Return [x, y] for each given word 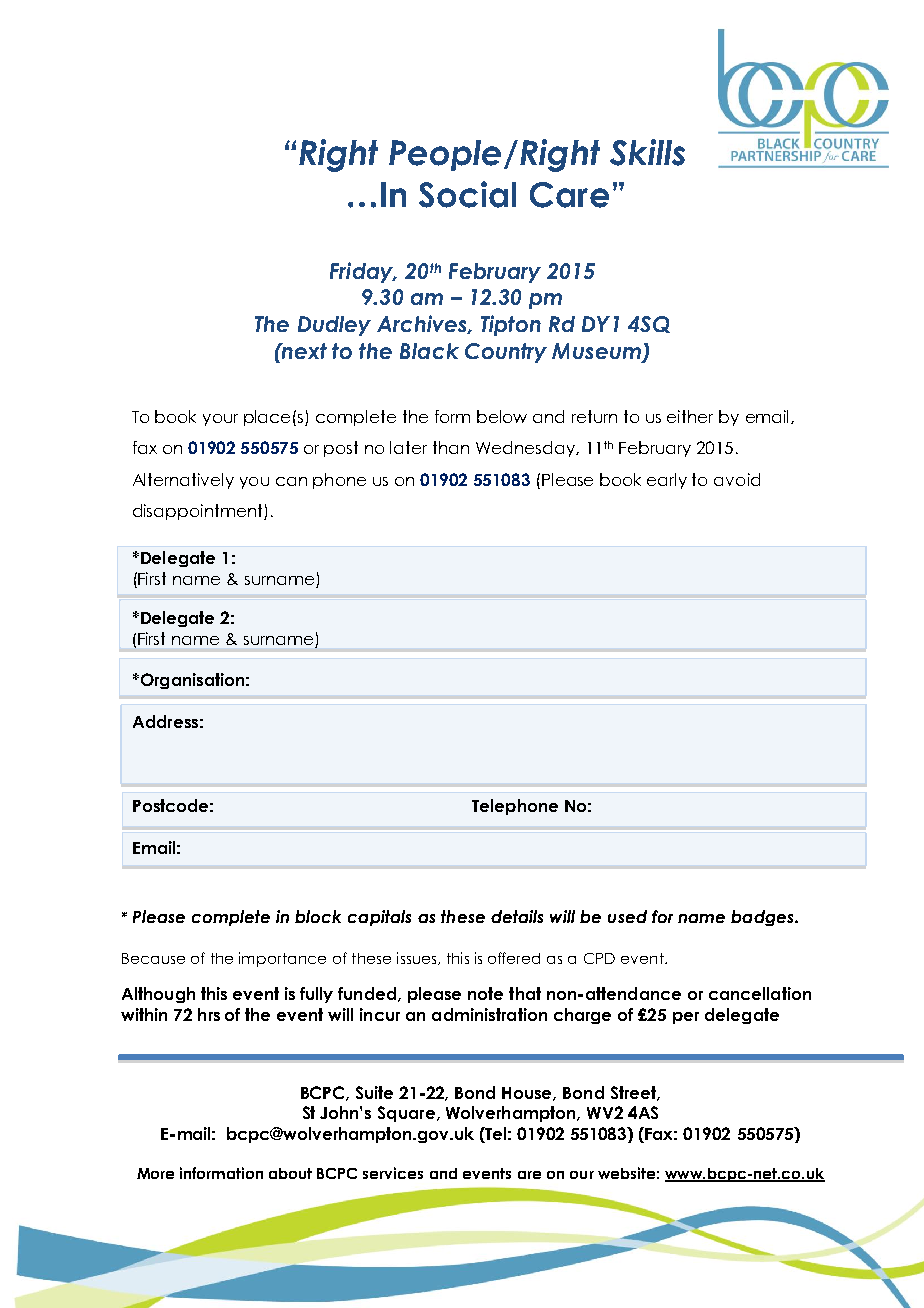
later [408, 447]
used [627, 916]
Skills [647, 152]
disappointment [199, 512]
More [155, 1173]
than [451, 447]
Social [467, 194]
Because [153, 958]
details [517, 916]
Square [406, 1114]
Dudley [334, 326]
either [690, 416]
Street [634, 1093]
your [220, 420]
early [667, 481]
